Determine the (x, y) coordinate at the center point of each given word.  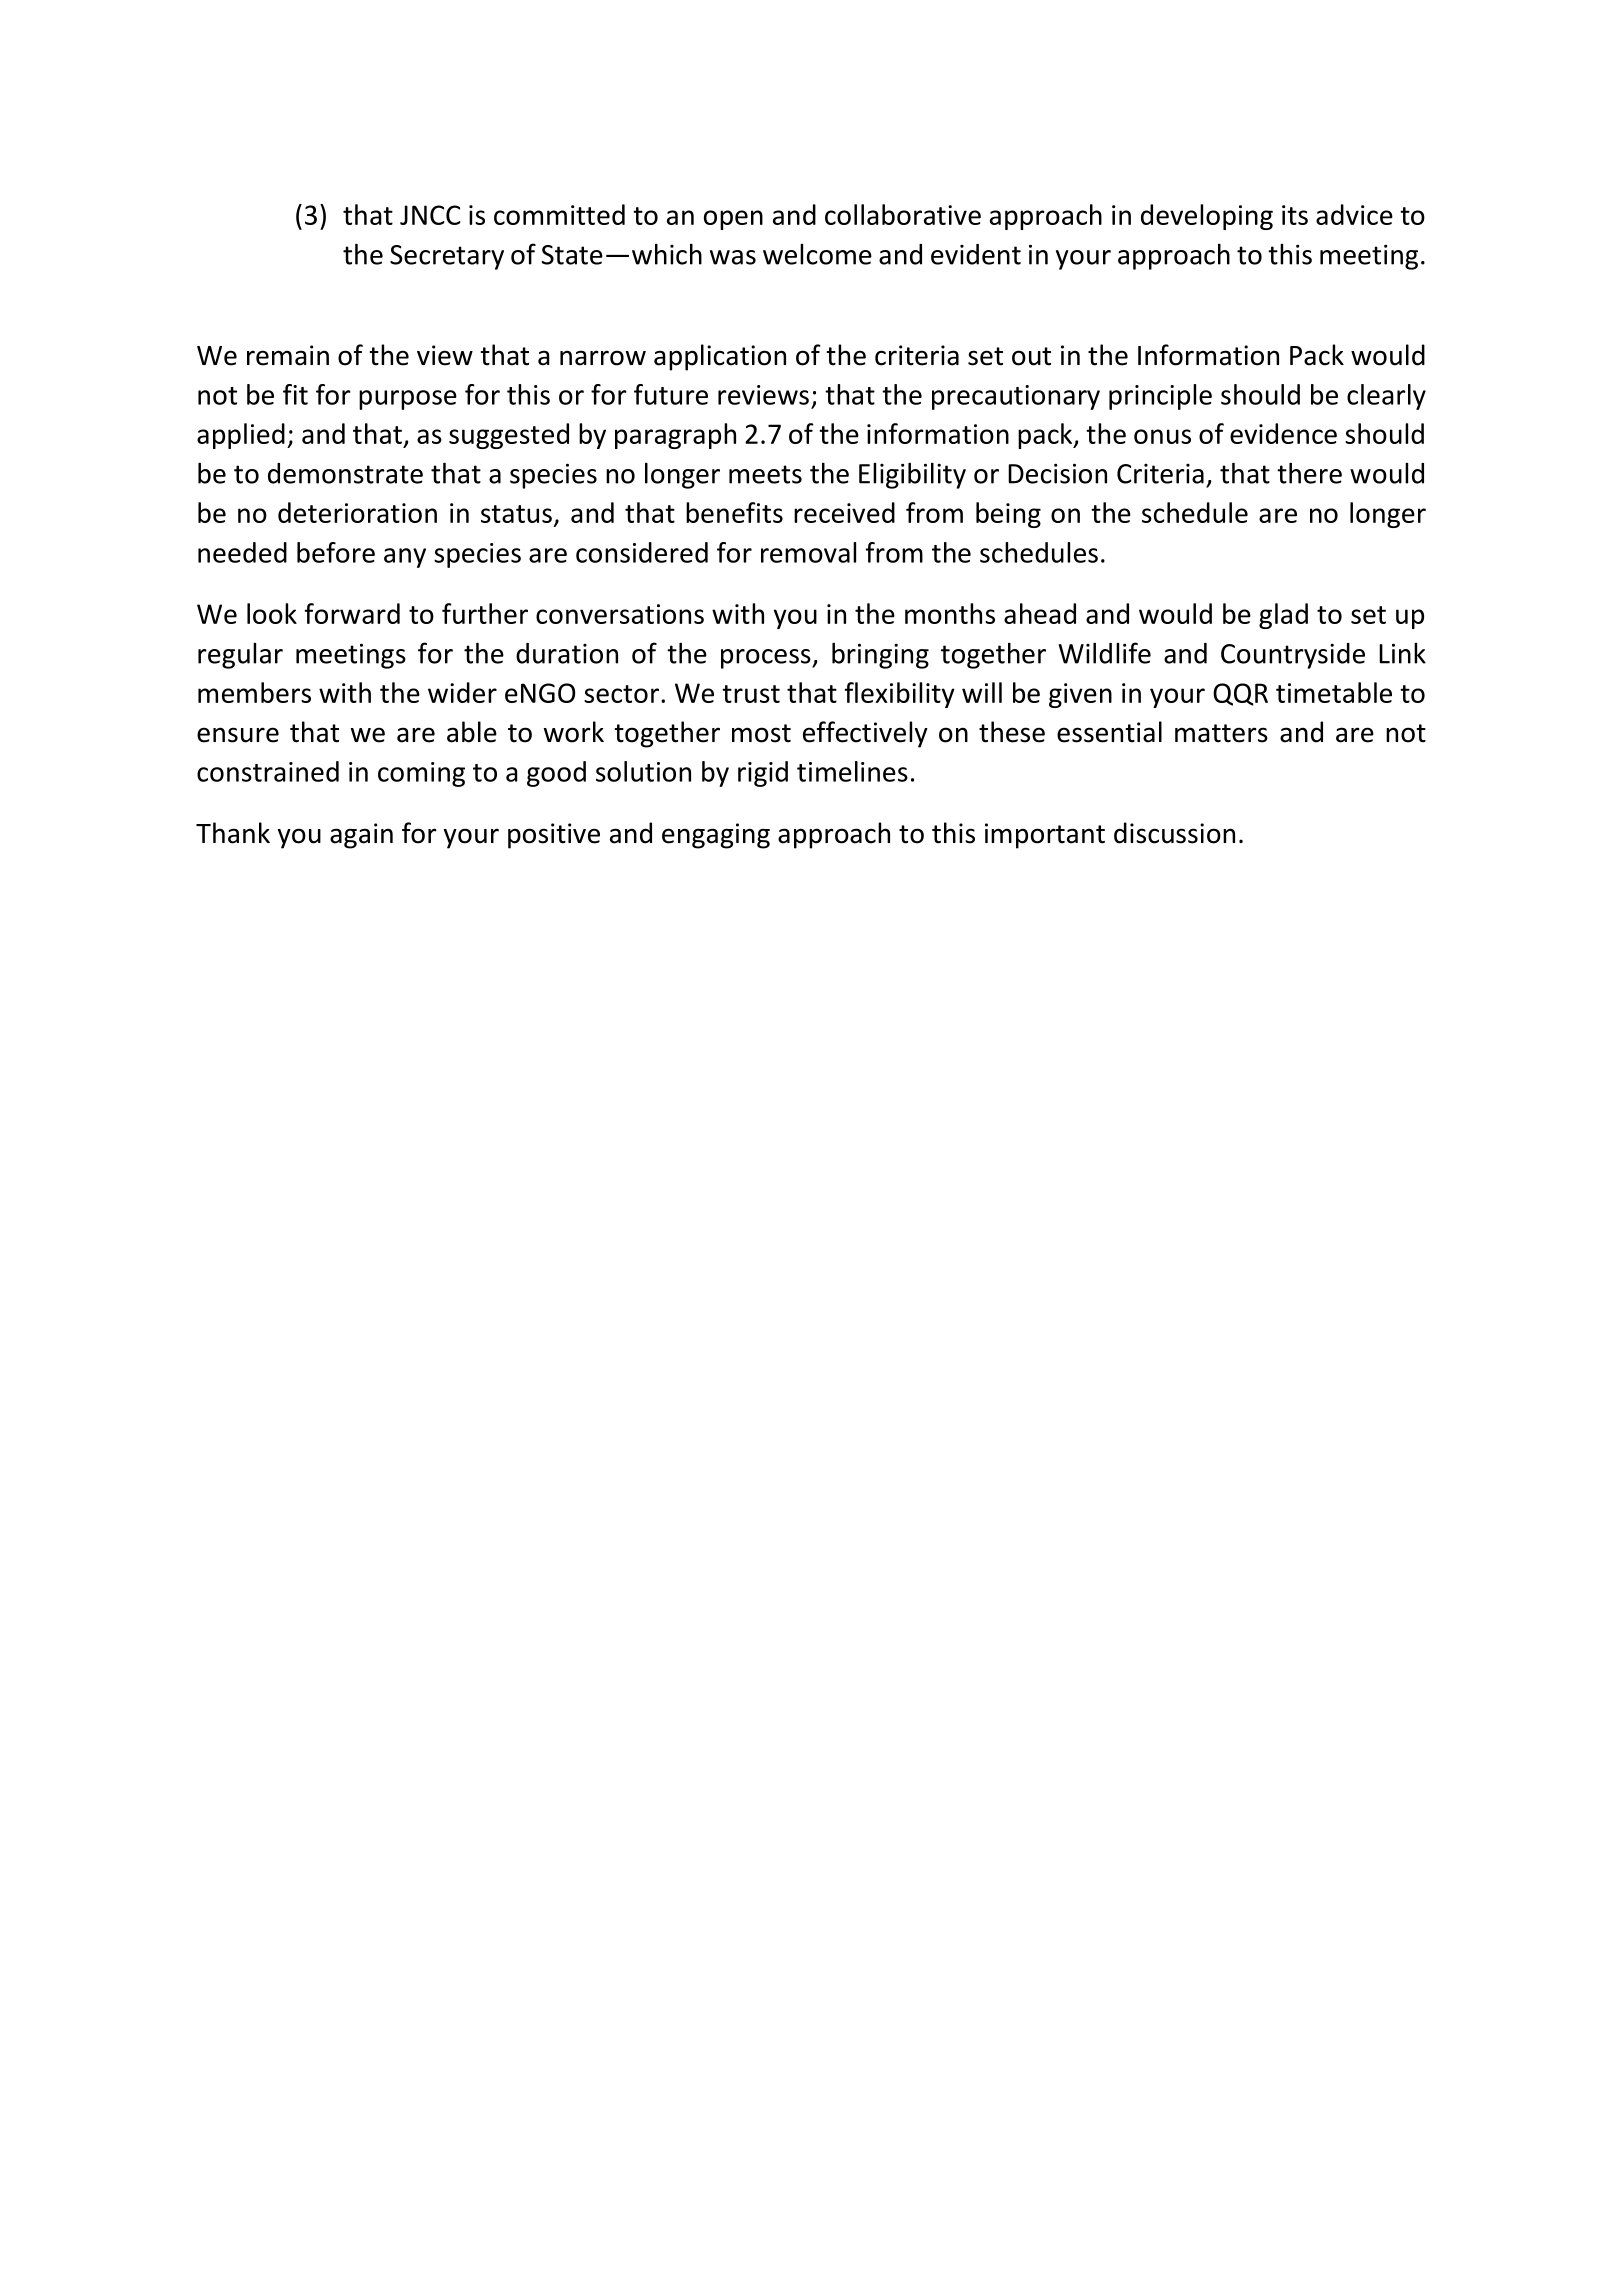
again (361, 836)
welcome (817, 254)
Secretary (447, 257)
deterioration (357, 512)
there (1309, 473)
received (844, 512)
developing (1207, 217)
